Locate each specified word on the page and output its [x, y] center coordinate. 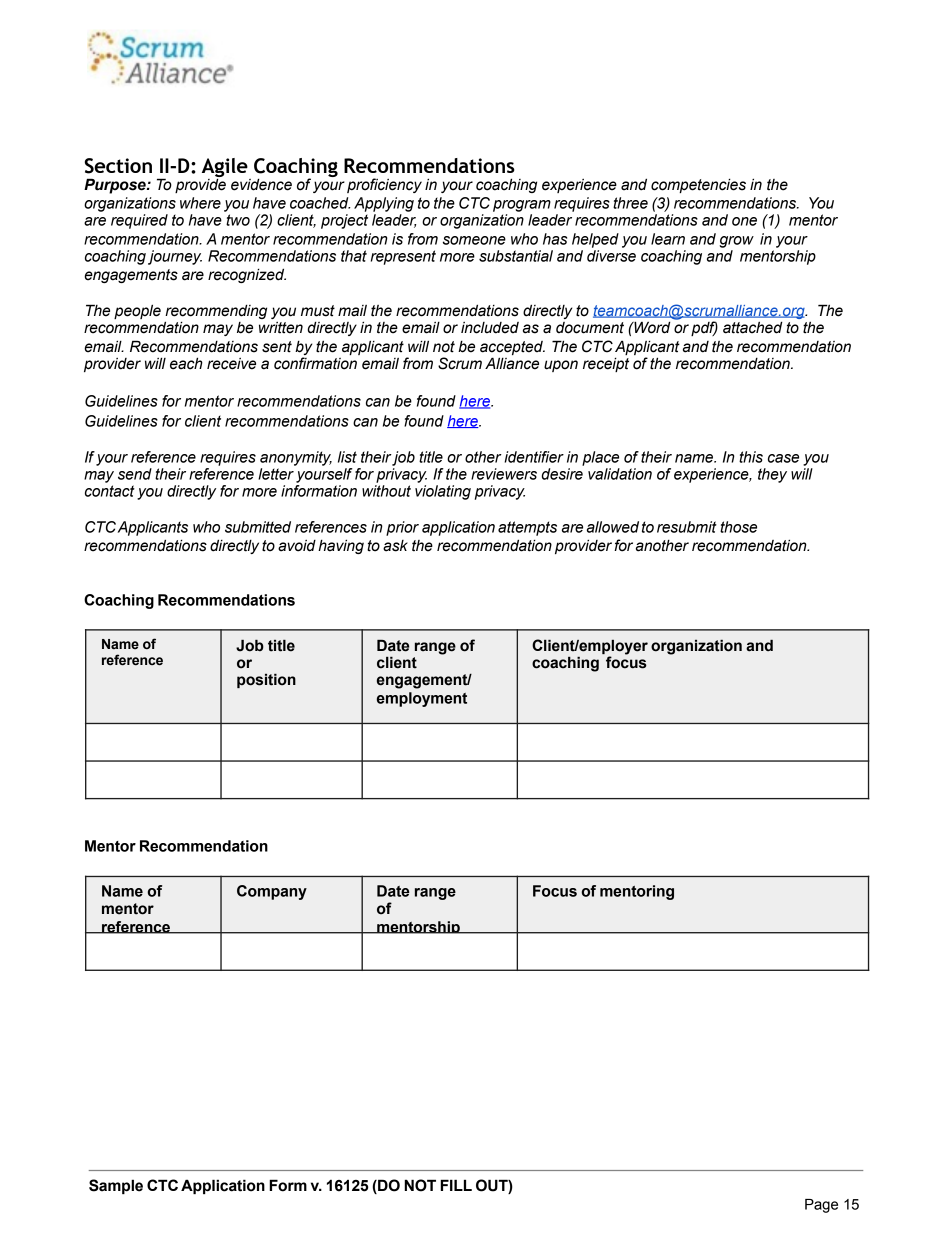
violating [443, 492]
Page [821, 1206]
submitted [258, 527]
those [738, 527]
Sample [116, 1186]
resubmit [687, 527]
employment [422, 699]
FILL [456, 1185]
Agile [225, 168]
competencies [698, 185]
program [522, 206]
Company [272, 892]
